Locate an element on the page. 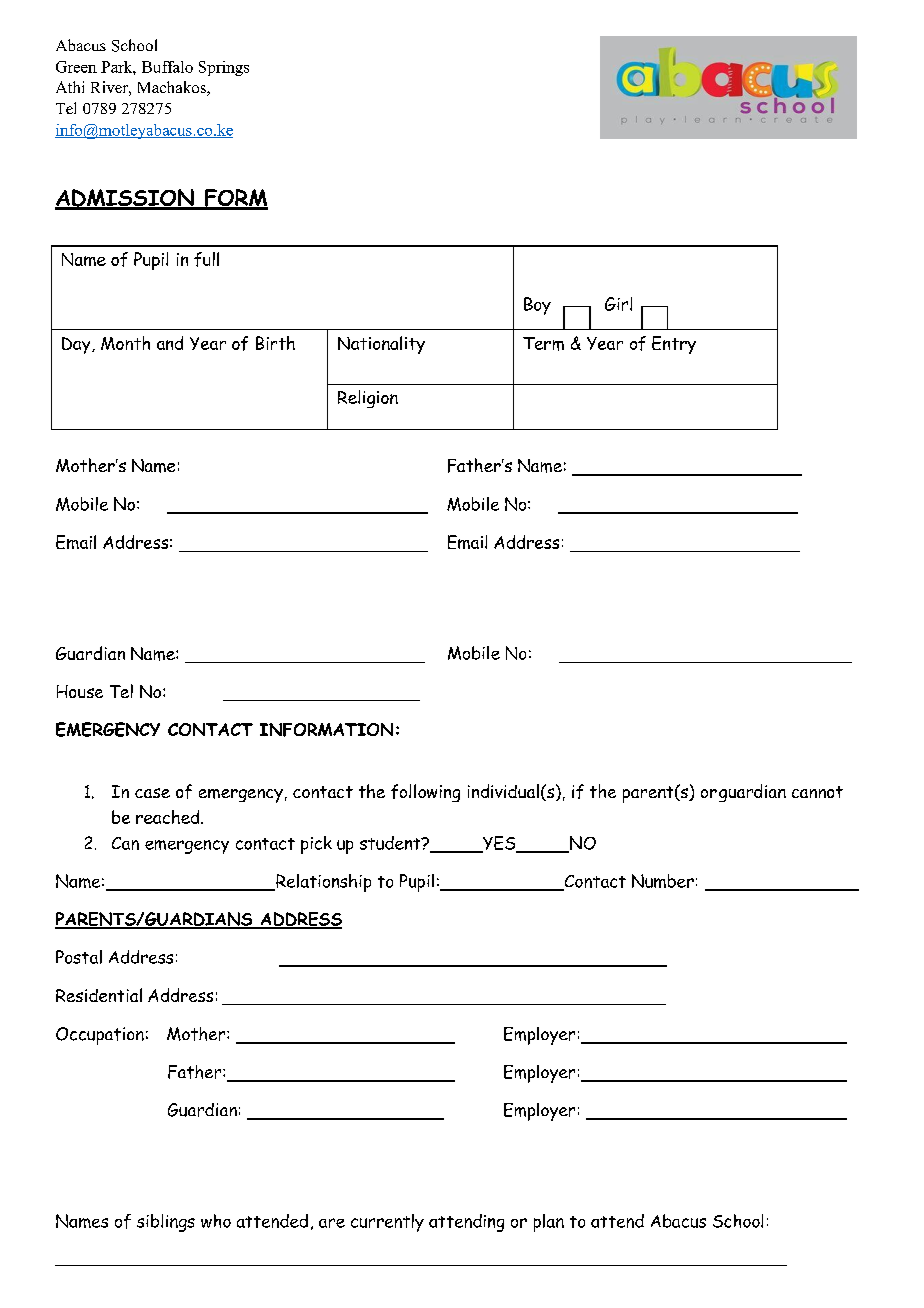  Springs is located at coordinates (224, 68).
